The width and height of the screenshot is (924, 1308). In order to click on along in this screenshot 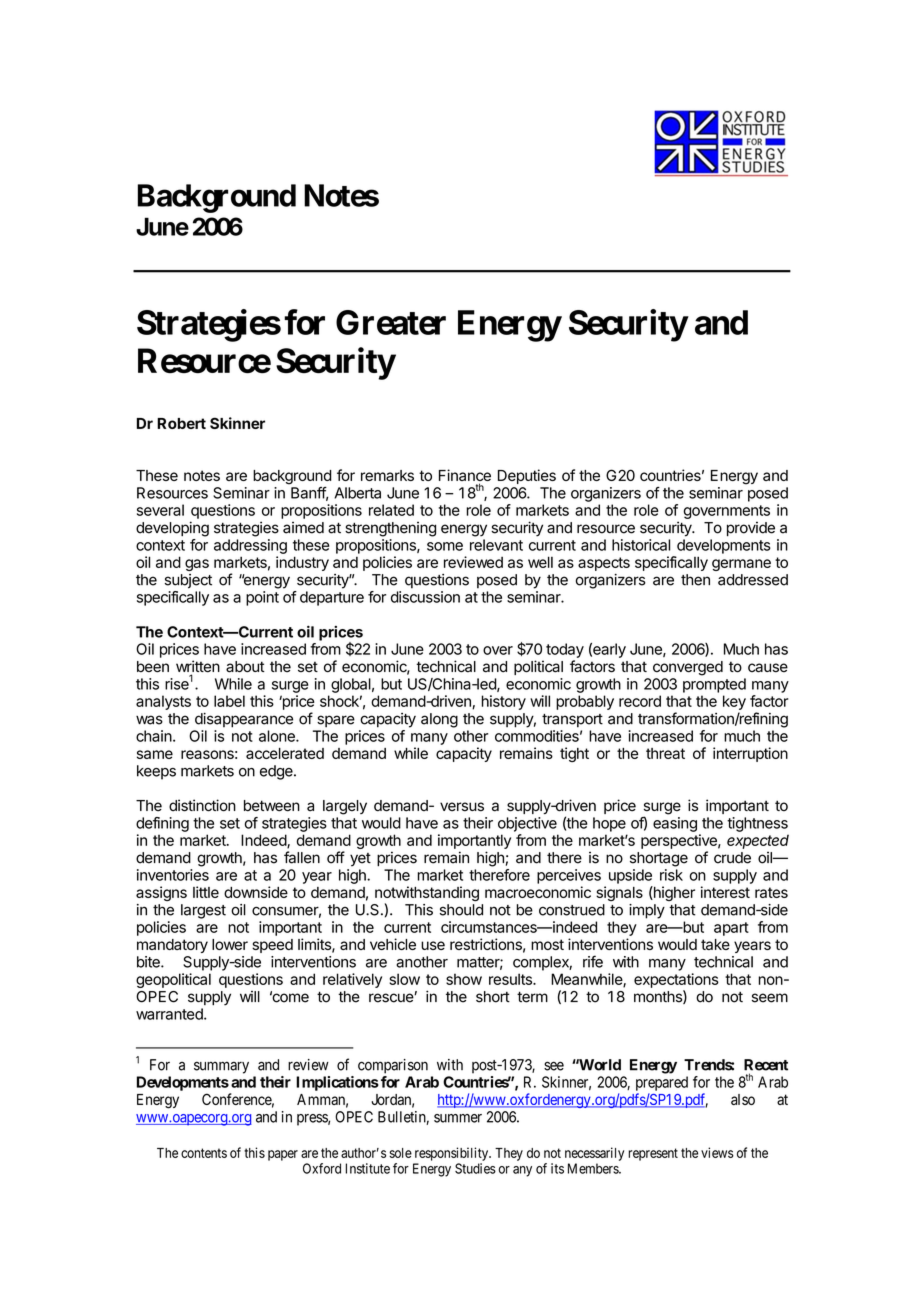, I will do `click(439, 720)`.
